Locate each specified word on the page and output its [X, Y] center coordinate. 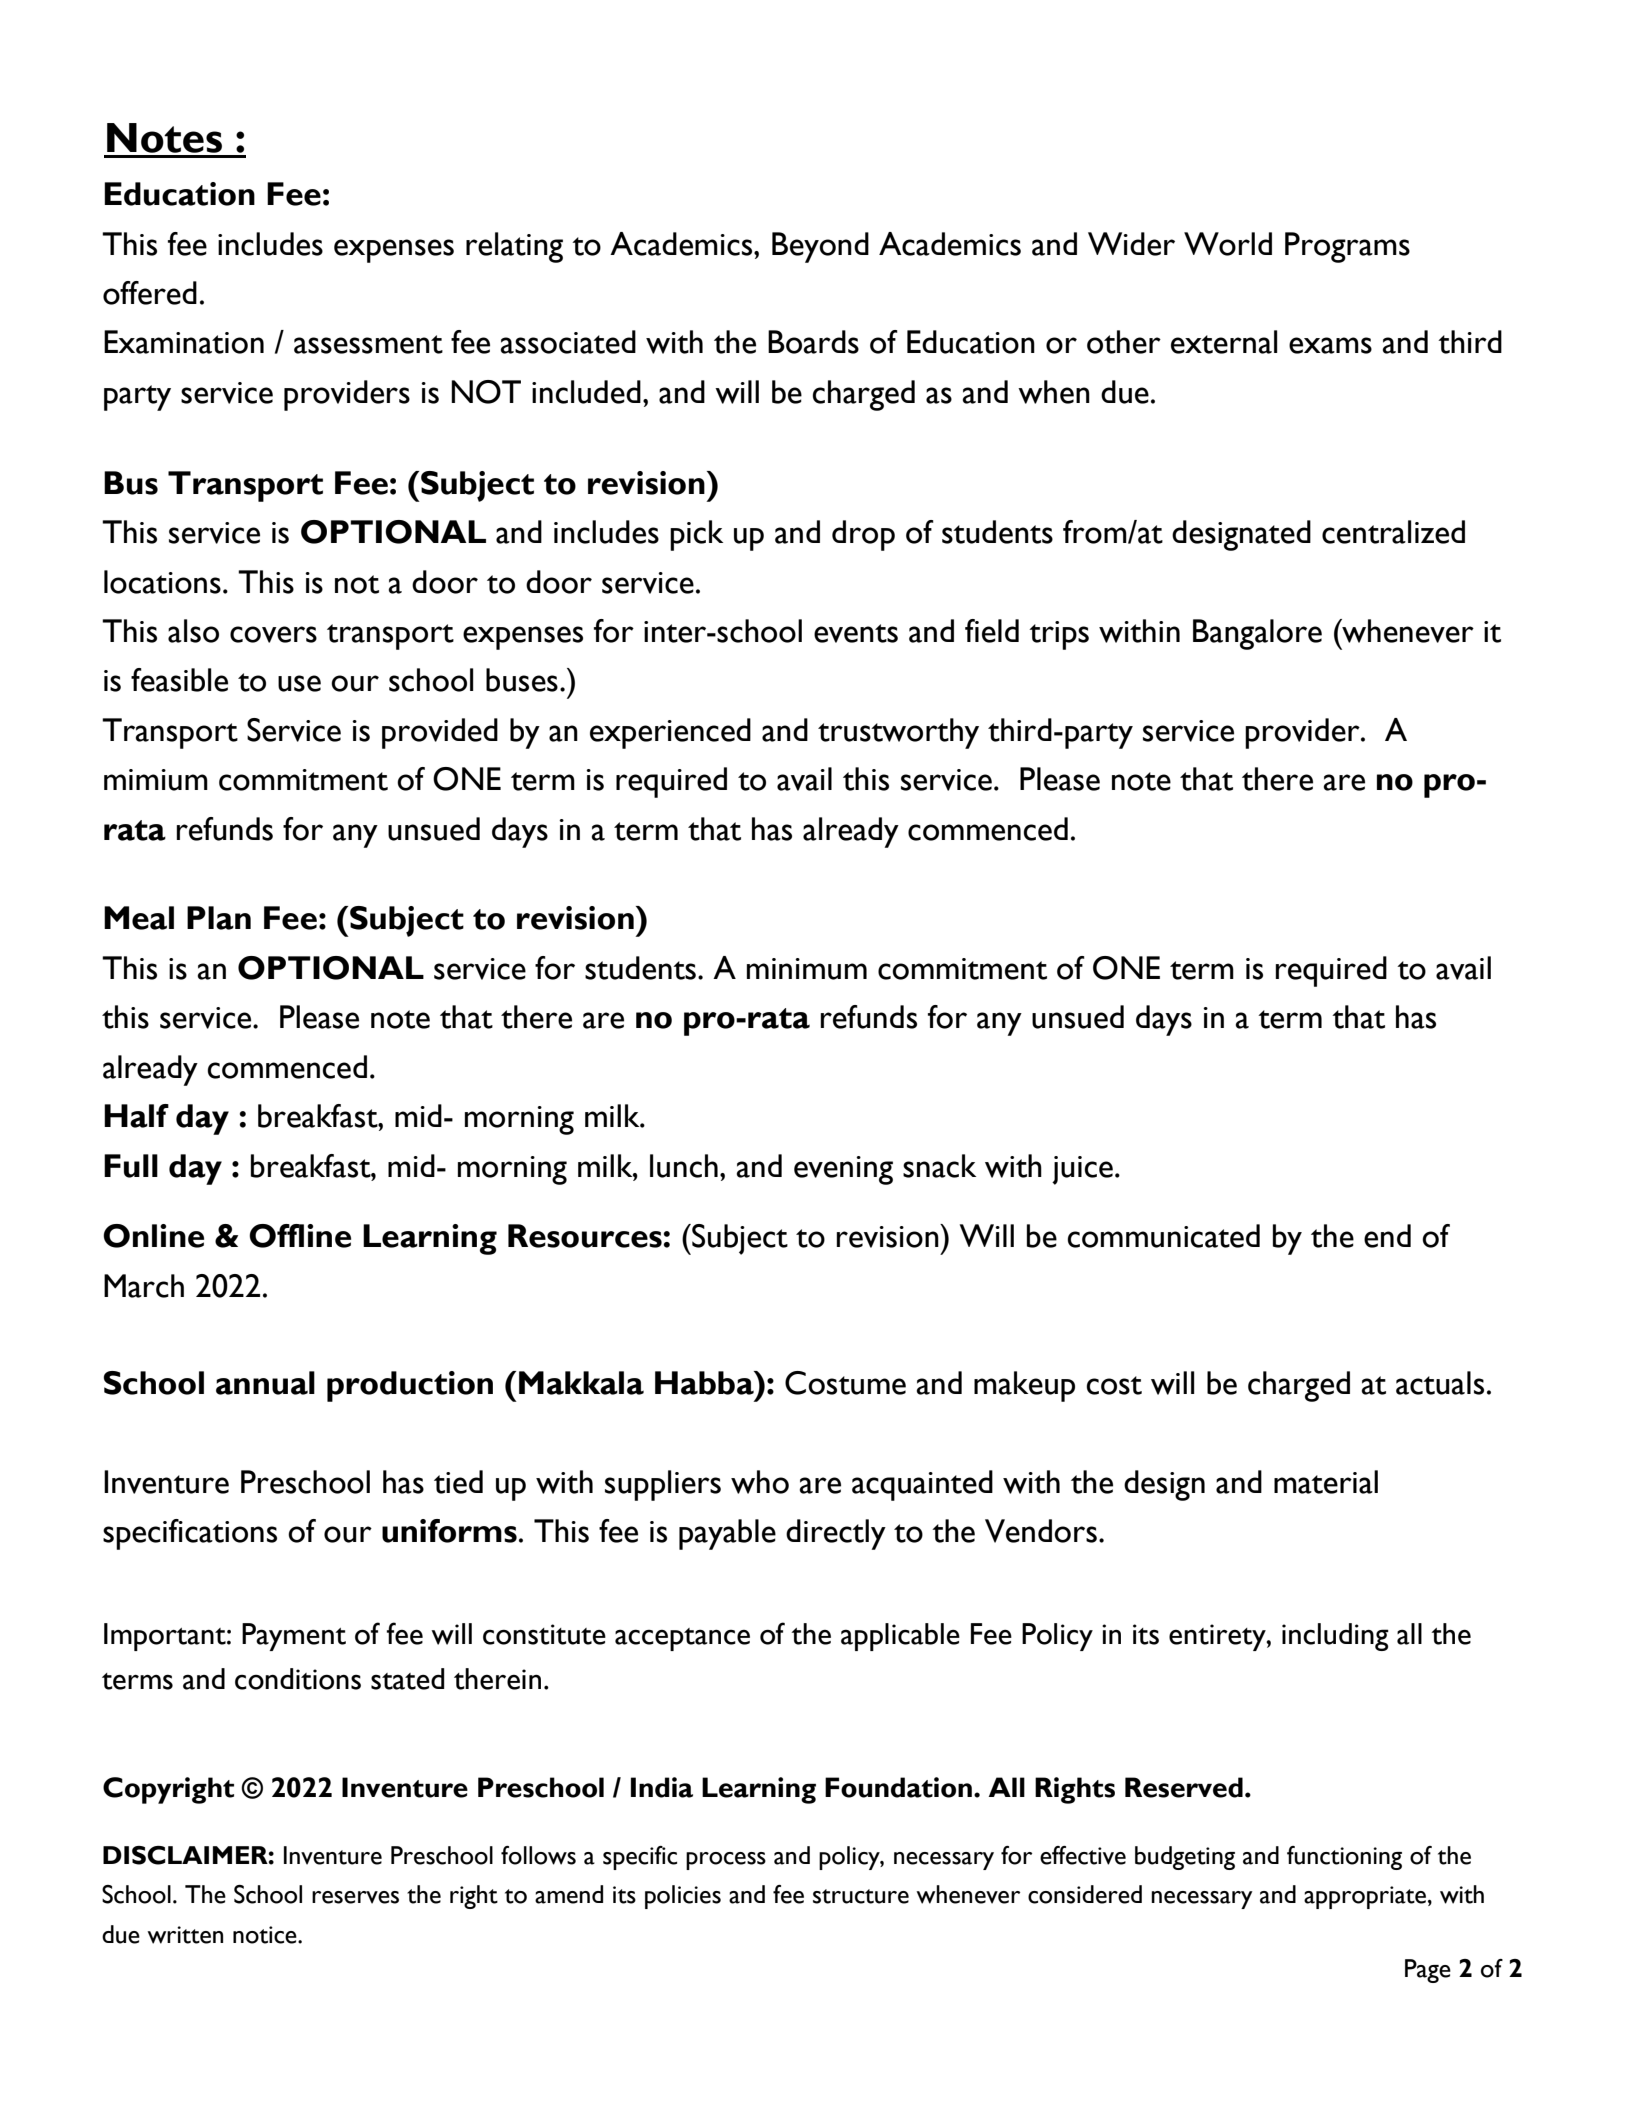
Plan [219, 918]
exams [1330, 345]
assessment [368, 344]
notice [266, 1935]
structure [861, 1896]
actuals [1440, 1383]
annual [265, 1383]
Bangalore [1257, 634]
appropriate [1366, 1897]
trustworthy [898, 733]
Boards [813, 342]
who [760, 1482]
